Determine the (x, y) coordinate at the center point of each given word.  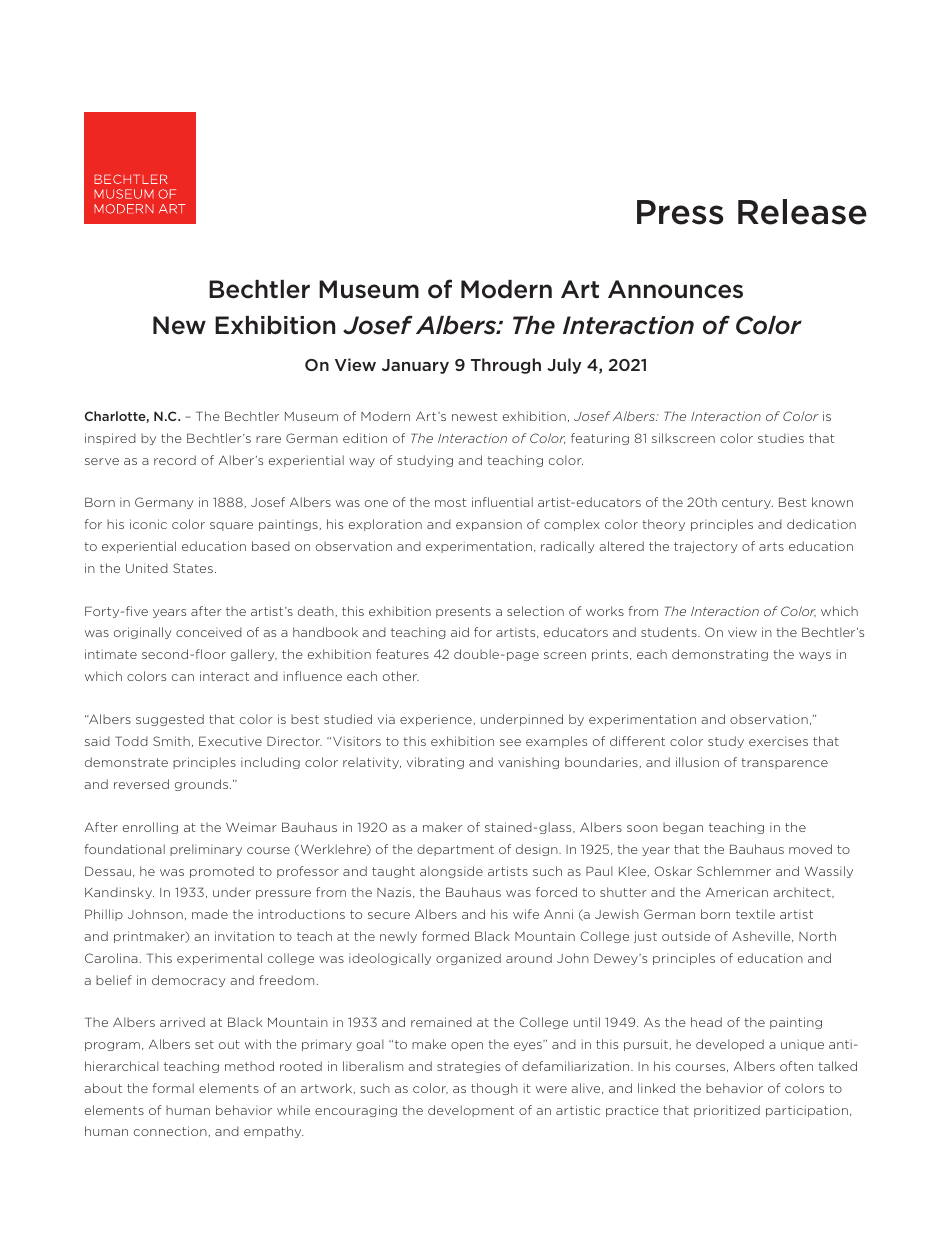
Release (802, 212)
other (401, 676)
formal (173, 1088)
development (471, 1111)
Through (506, 366)
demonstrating (720, 655)
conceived (209, 632)
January (415, 366)
